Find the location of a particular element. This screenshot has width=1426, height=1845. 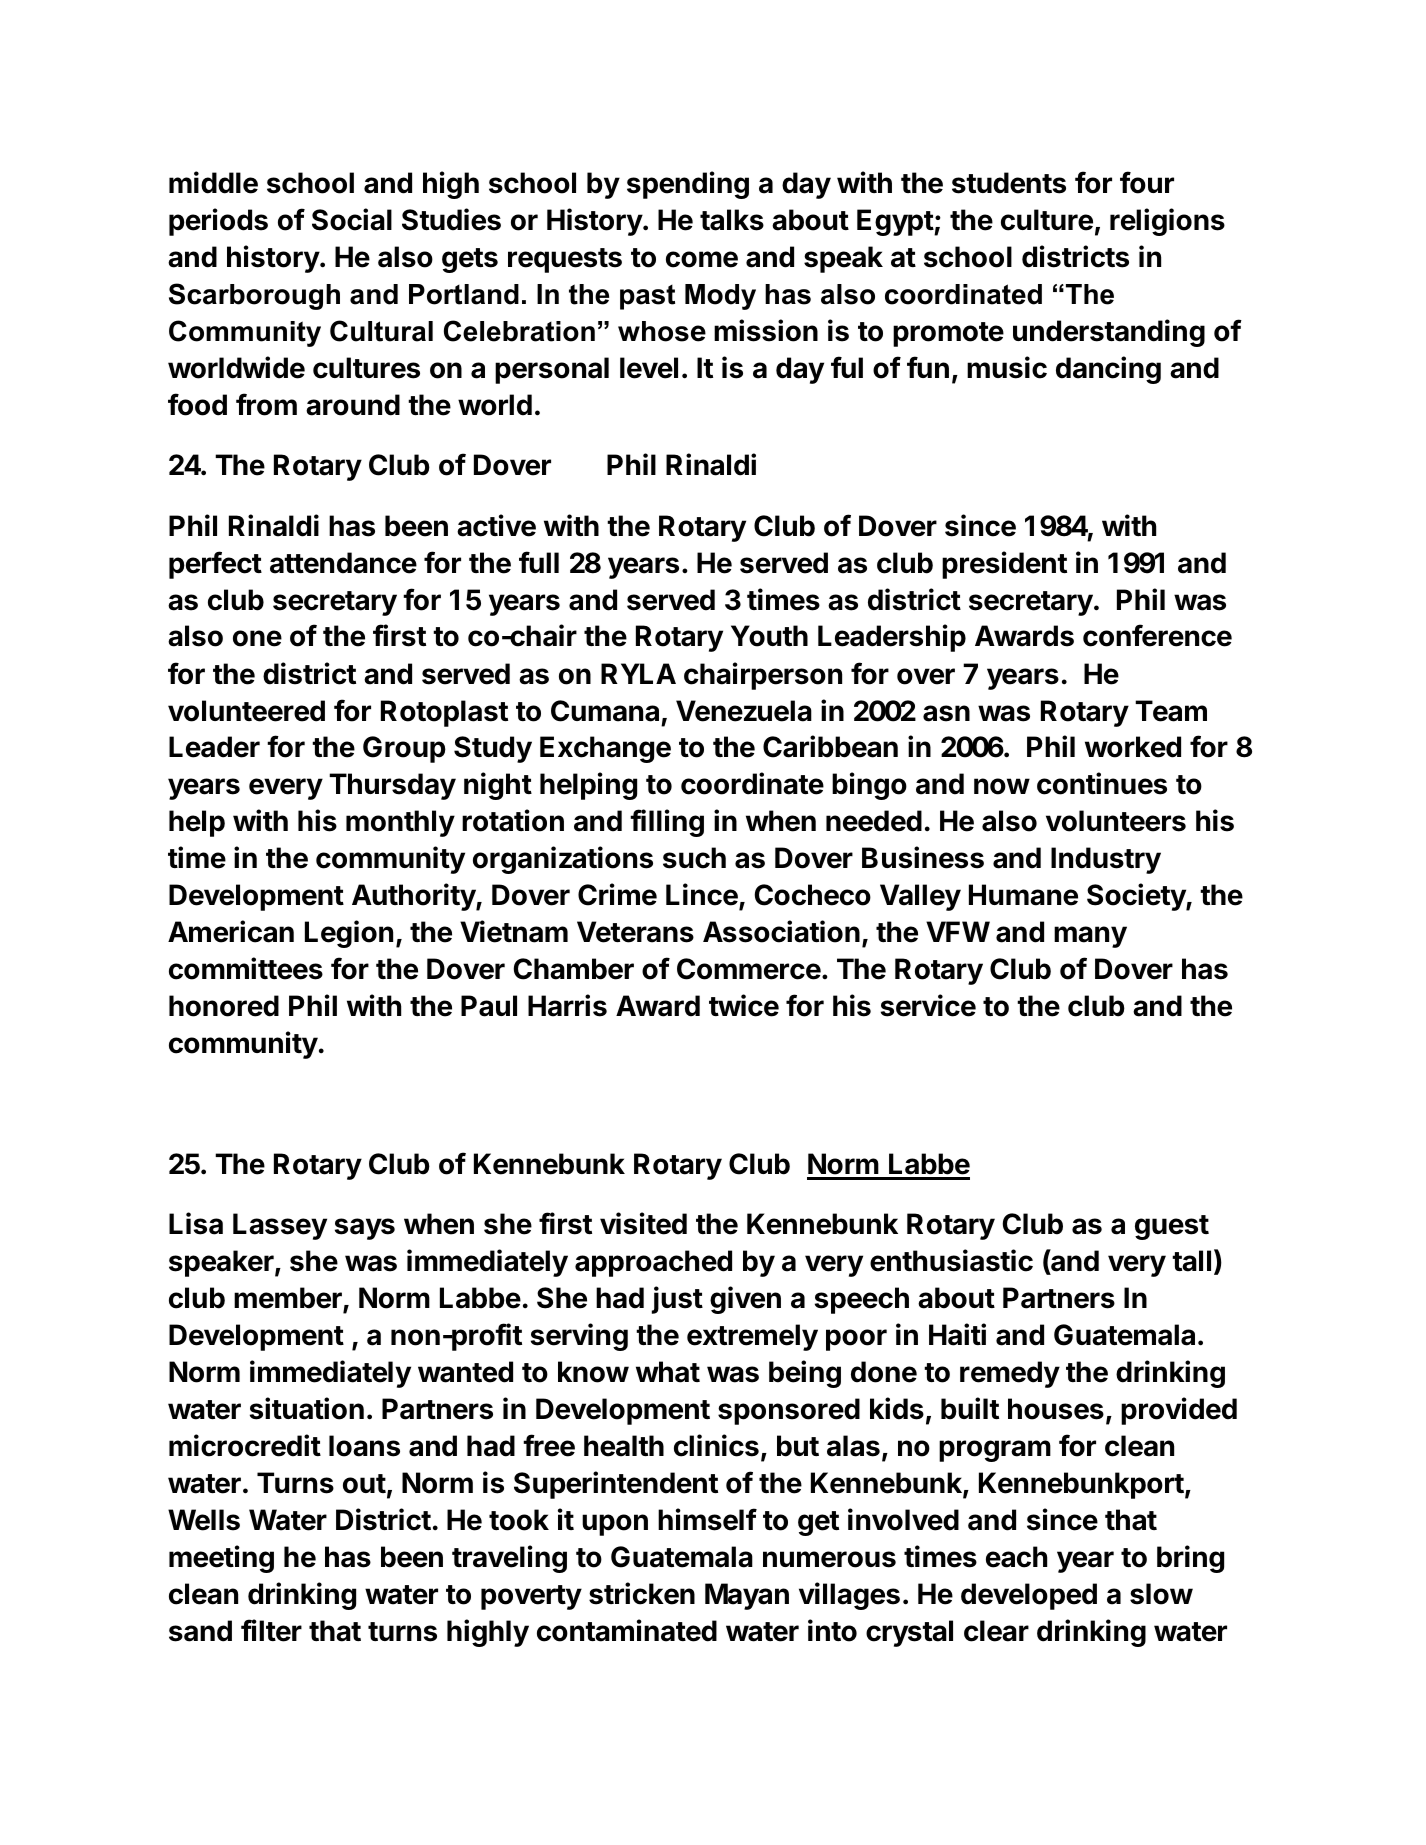

volunteered is located at coordinates (246, 711).
